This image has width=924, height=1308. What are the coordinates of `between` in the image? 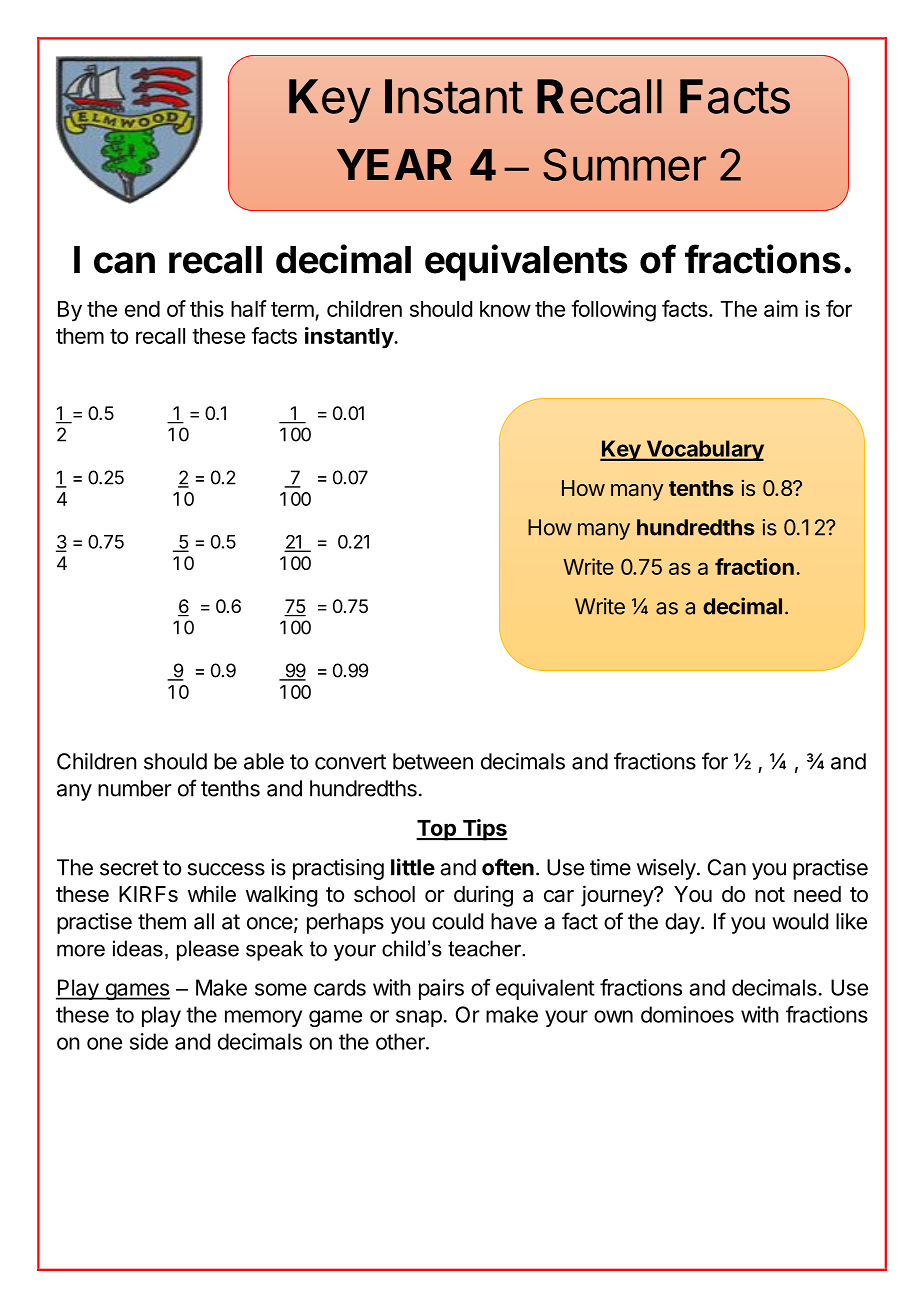 It's located at (433, 761).
